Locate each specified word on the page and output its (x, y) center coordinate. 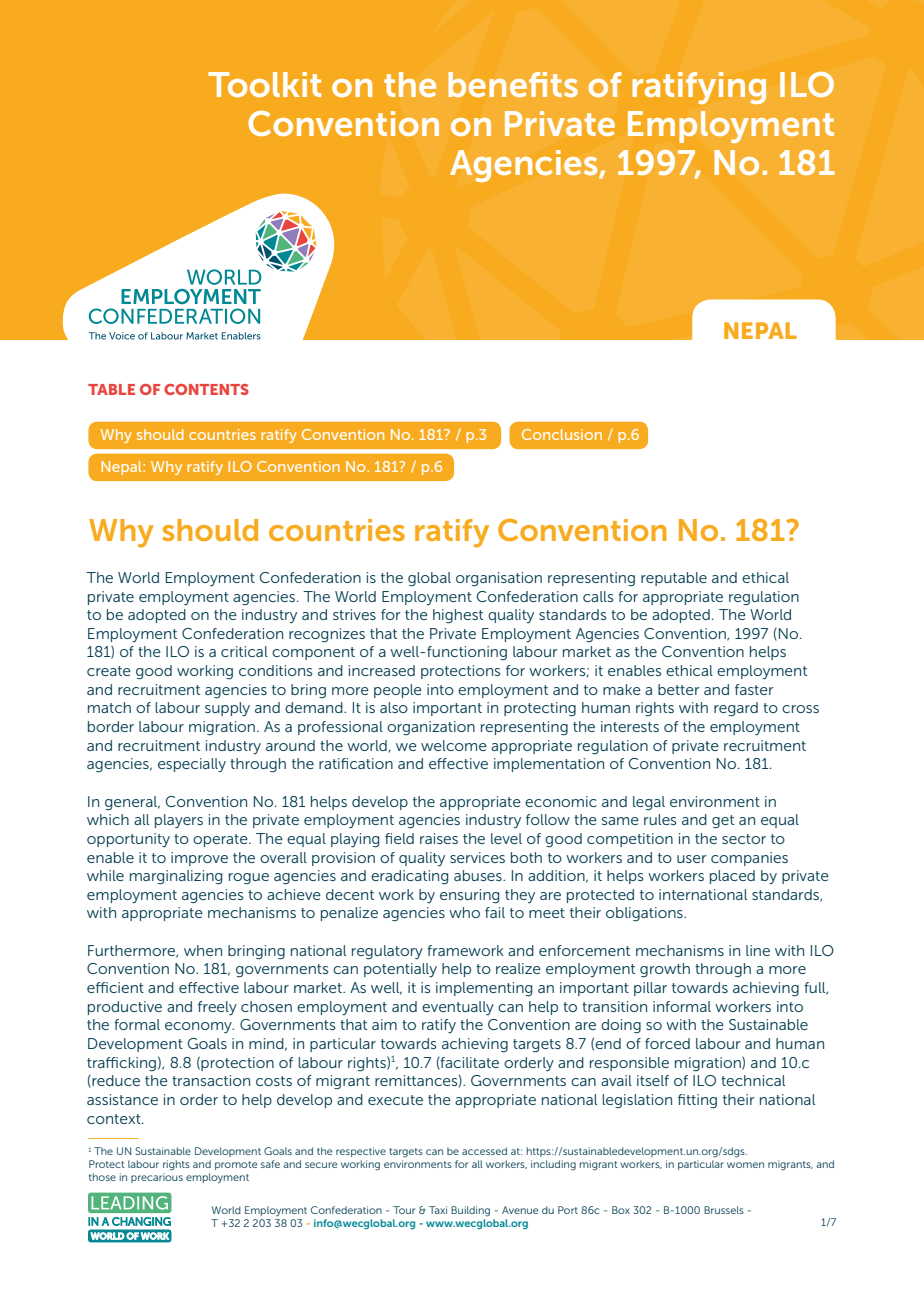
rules (660, 819)
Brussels (724, 1210)
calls (598, 596)
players (179, 821)
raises (439, 838)
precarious (157, 1178)
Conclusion (562, 434)
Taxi (438, 1210)
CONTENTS (206, 389)
